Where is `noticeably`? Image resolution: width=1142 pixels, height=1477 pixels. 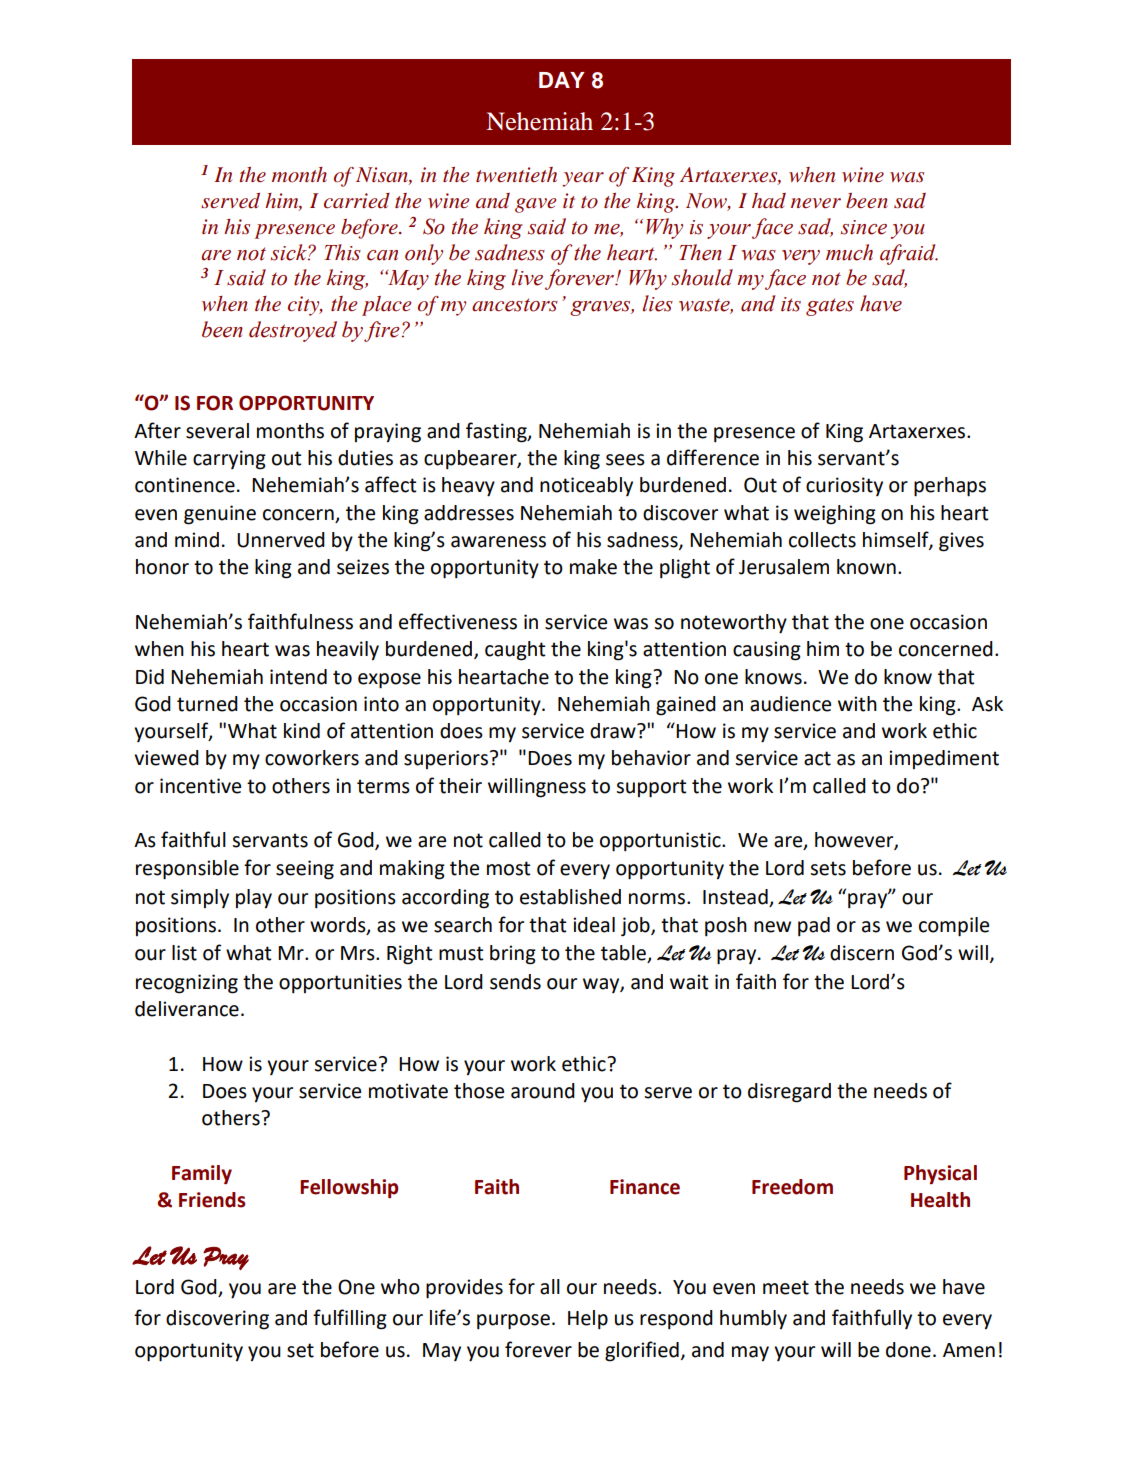 noticeably is located at coordinates (586, 486).
